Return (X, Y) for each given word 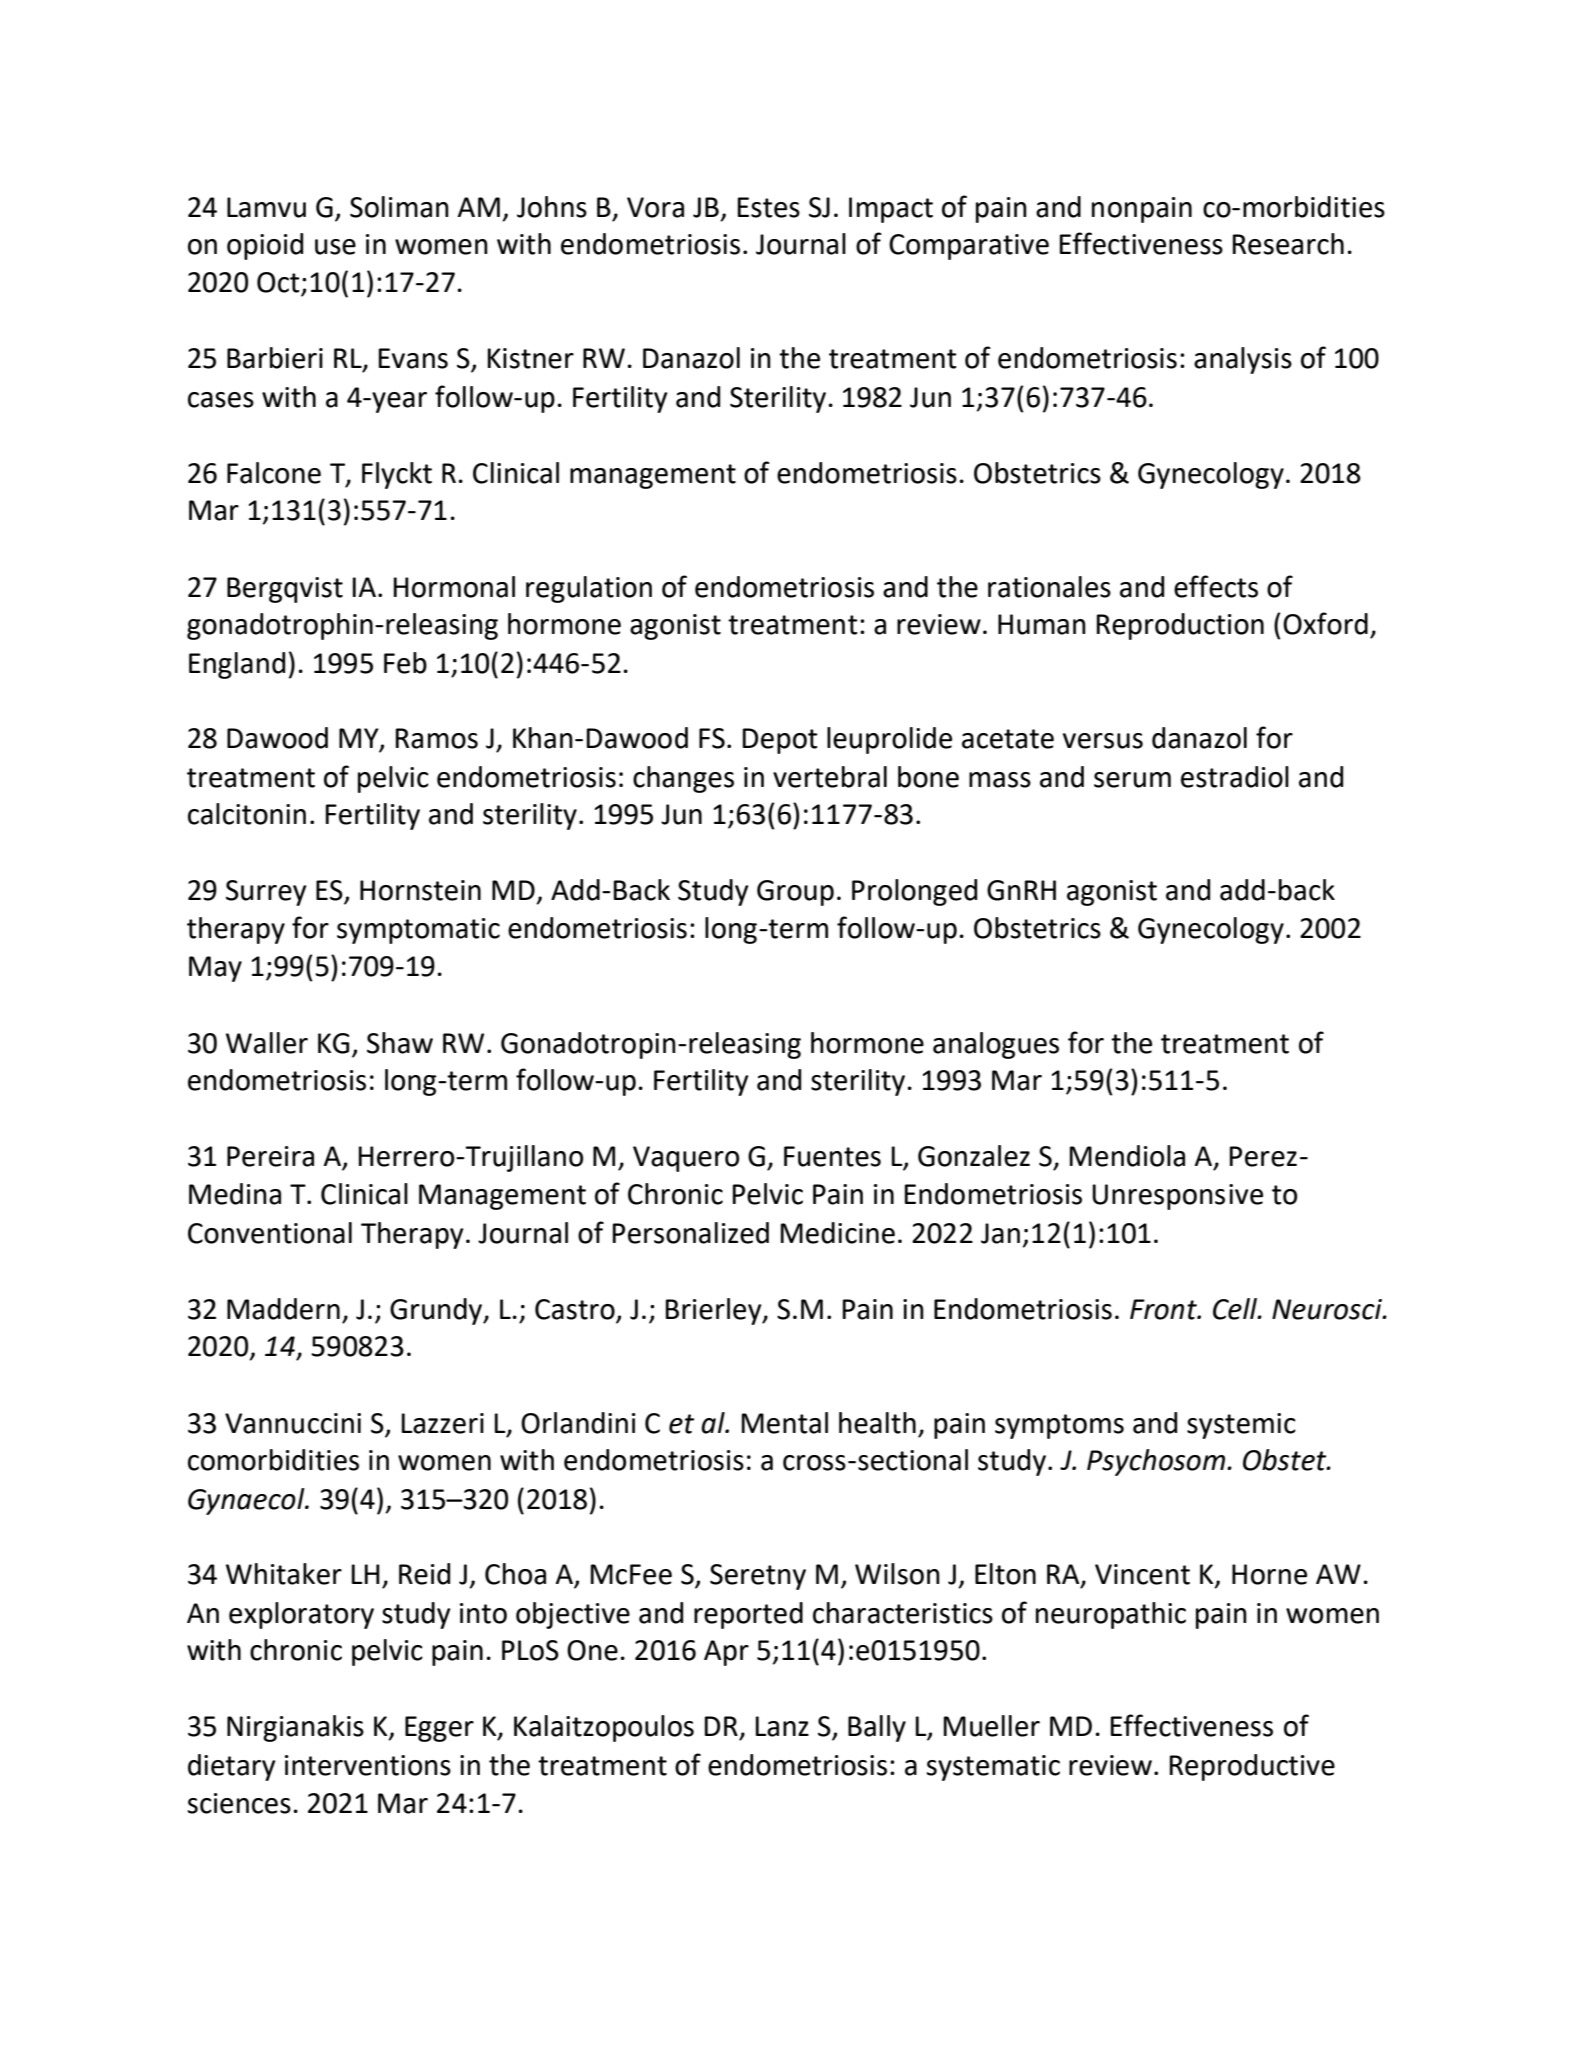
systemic (1241, 1426)
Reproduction (1180, 626)
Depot (780, 741)
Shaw (400, 1043)
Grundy (437, 1311)
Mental (785, 1423)
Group (795, 893)
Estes (769, 207)
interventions (368, 1765)
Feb (405, 663)
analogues (996, 1045)
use (335, 247)
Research (1288, 244)
